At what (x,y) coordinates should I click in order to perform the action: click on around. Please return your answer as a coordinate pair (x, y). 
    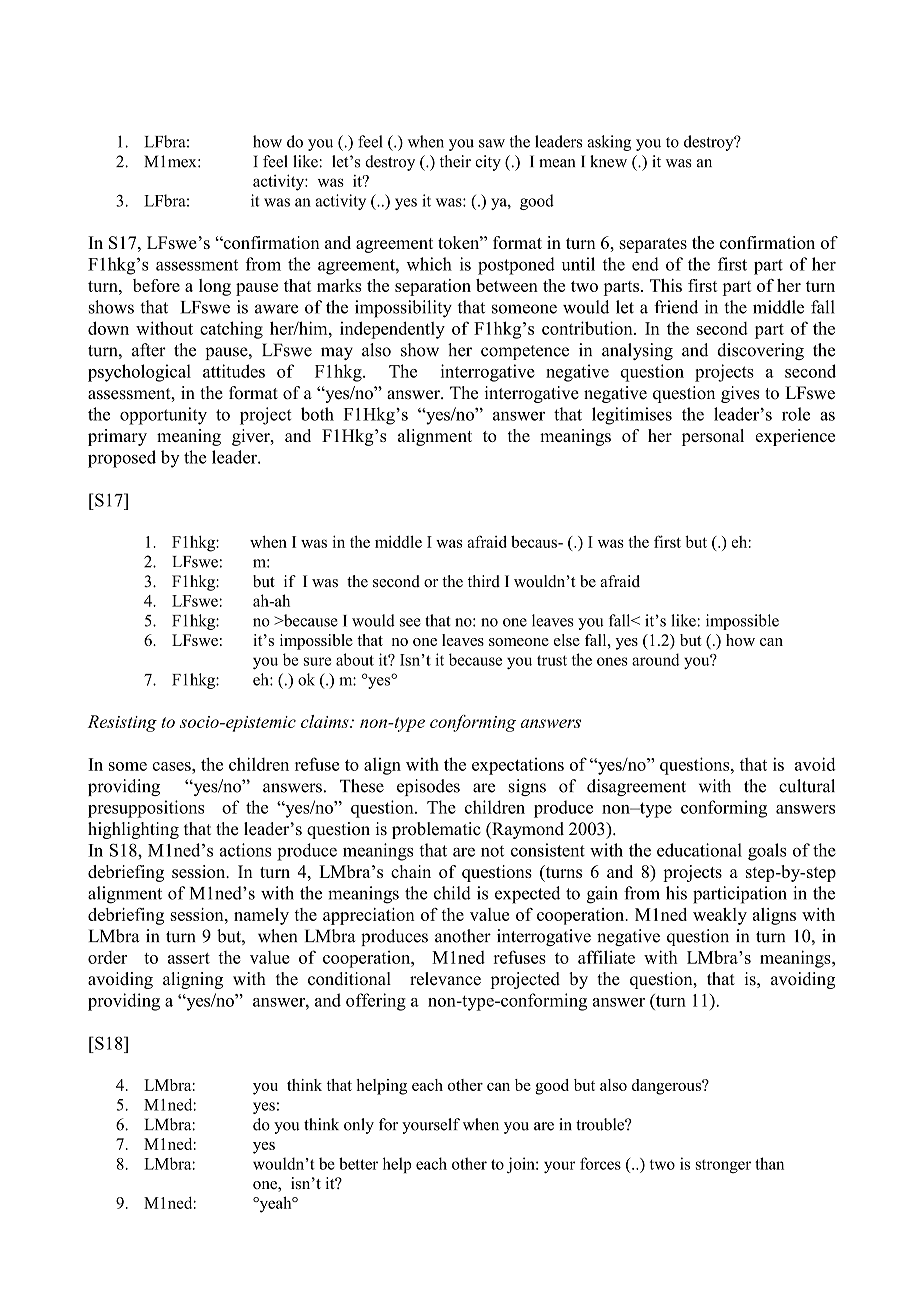
    Looking at the image, I should click on (656, 659).
